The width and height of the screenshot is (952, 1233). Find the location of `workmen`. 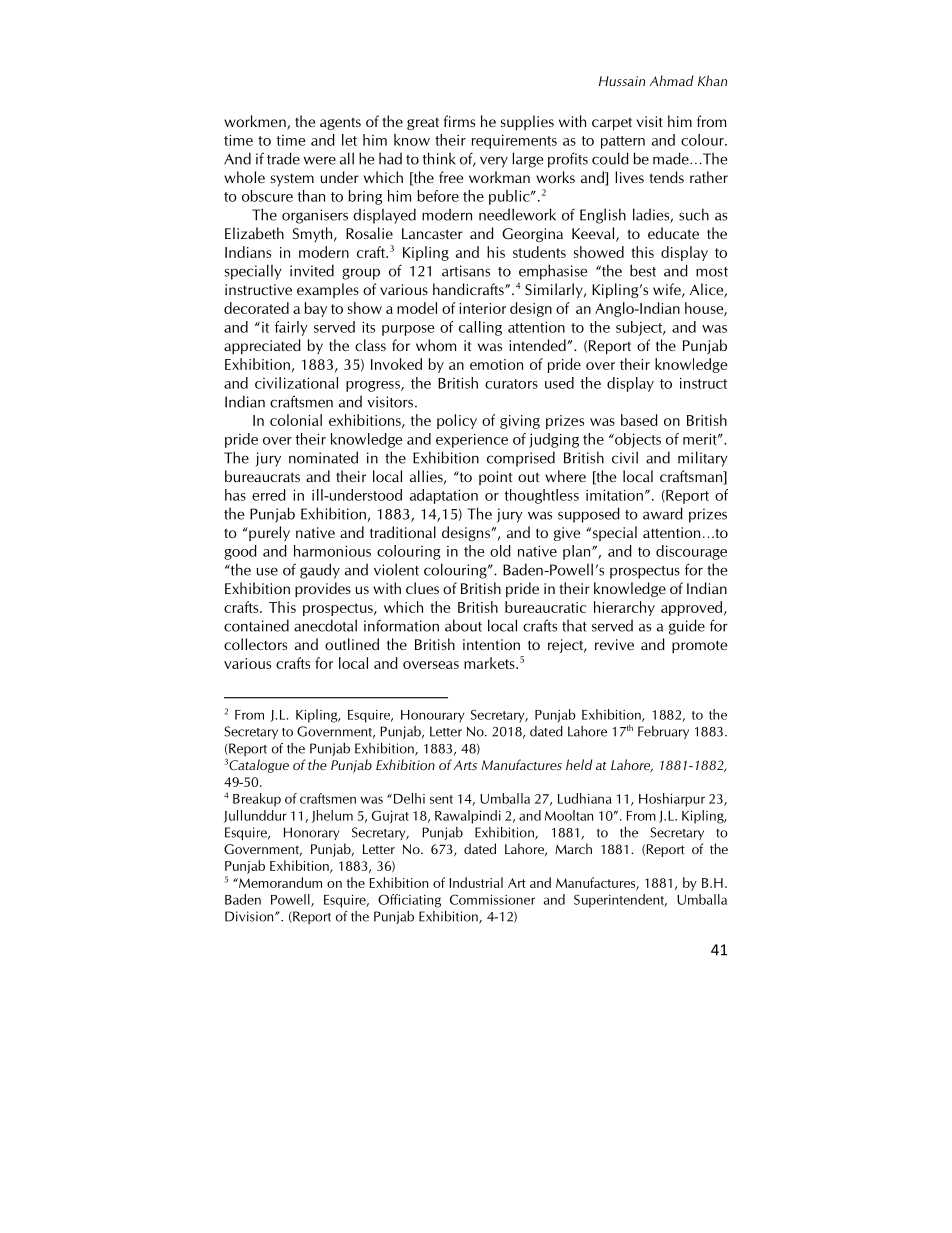

workmen is located at coordinates (256, 122).
